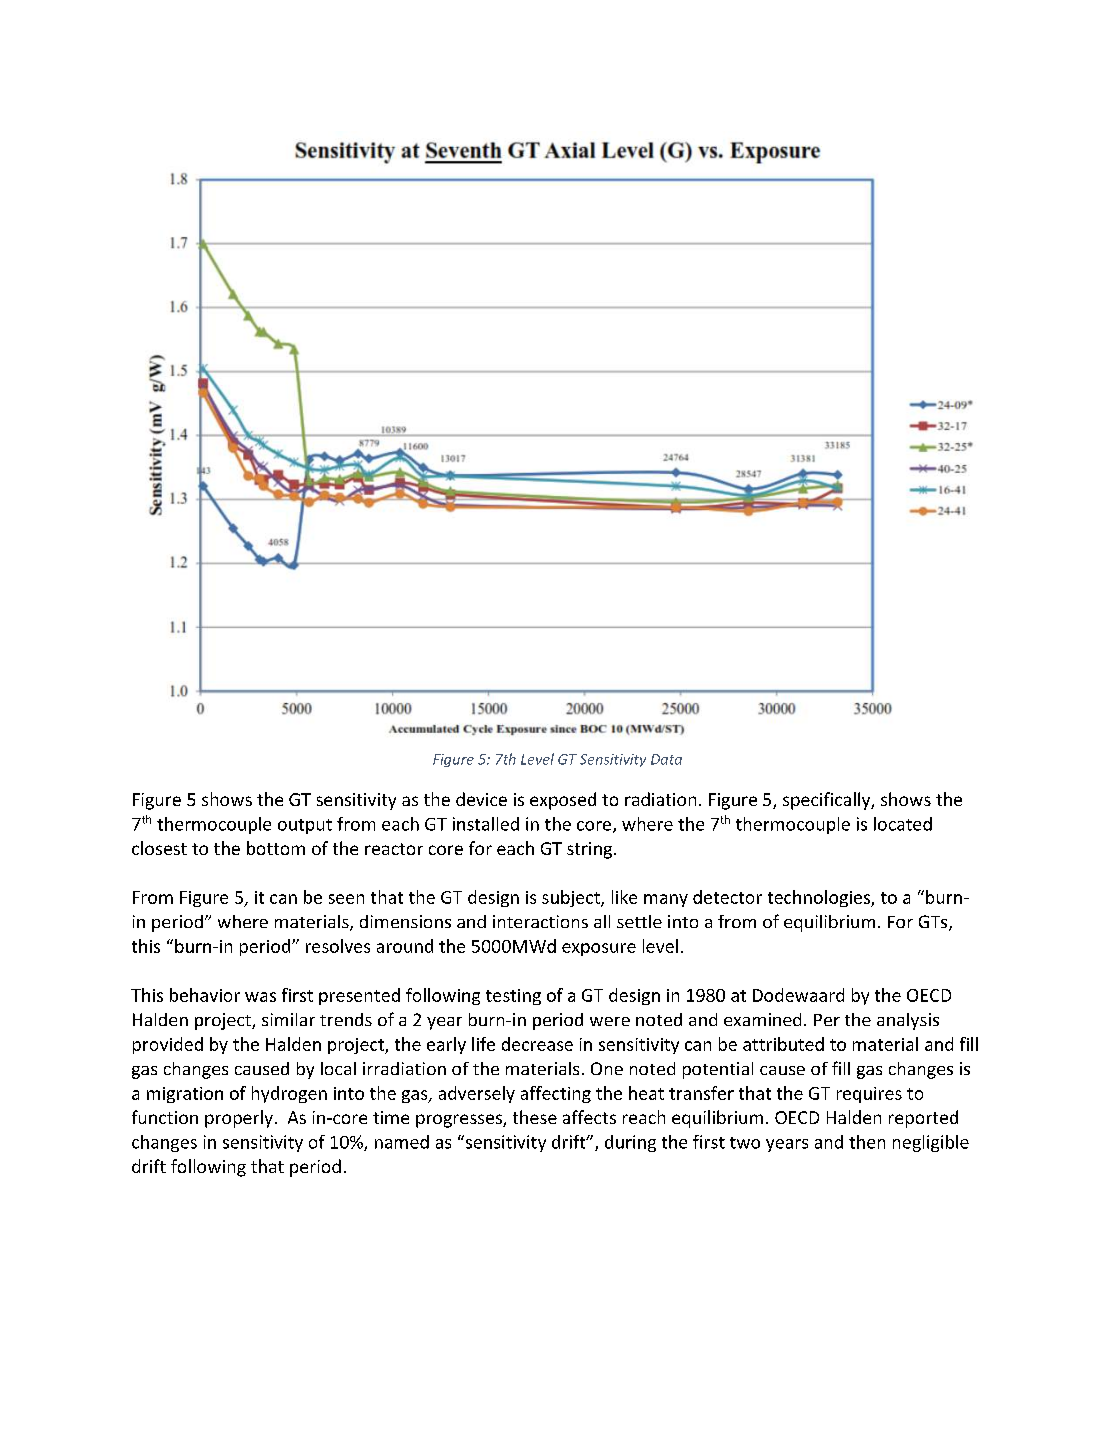 The image size is (1115, 1443). Describe the element at coordinates (572, 898) in the page. I see `subject` at that location.
